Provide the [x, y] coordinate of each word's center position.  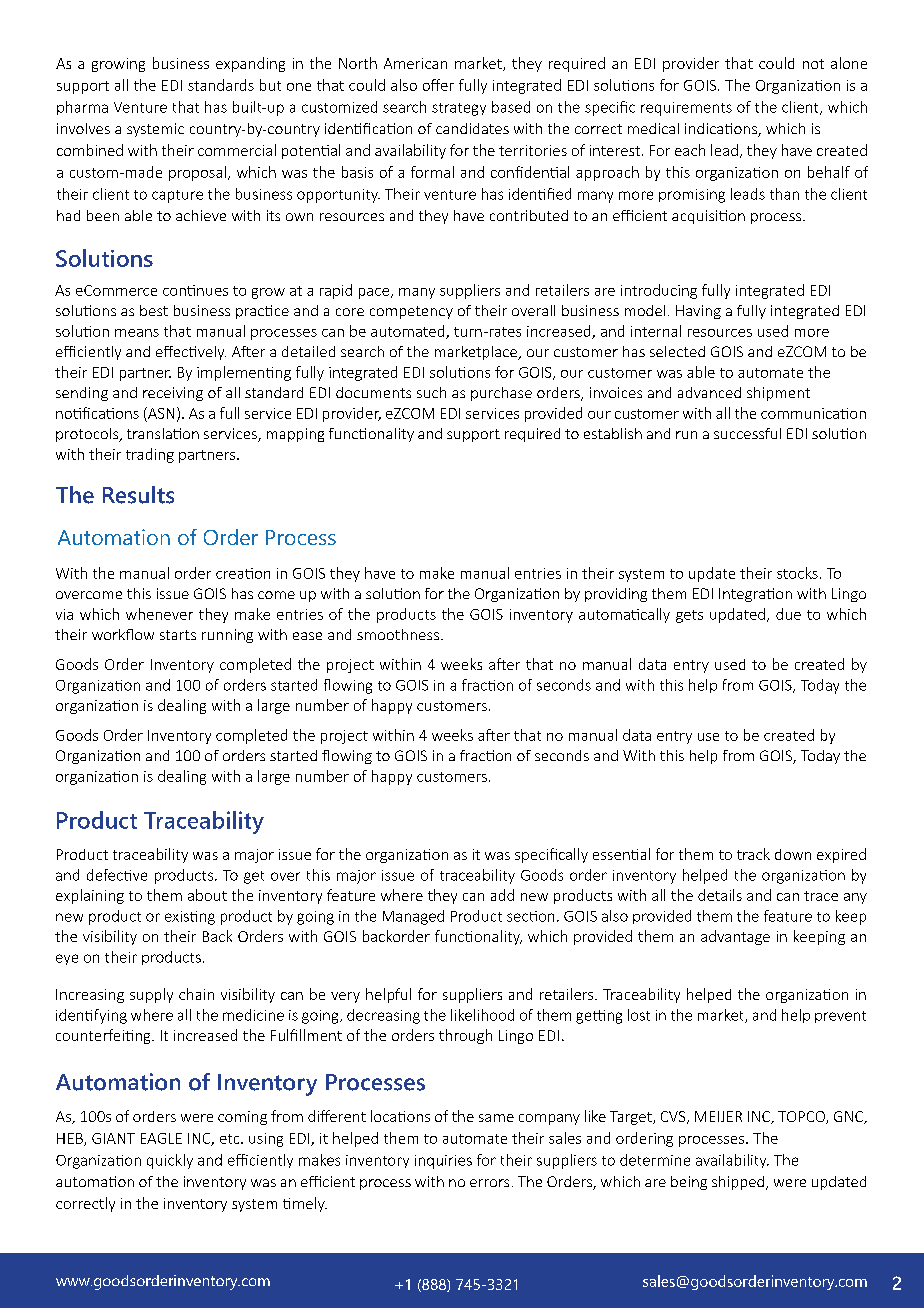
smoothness [398, 634]
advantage [735, 937]
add [502, 895]
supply [151, 995]
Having [698, 312]
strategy [459, 109]
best [154, 310]
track [753, 854]
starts [178, 635]
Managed [413, 917]
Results [138, 495]
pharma [82, 108]
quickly [170, 1161]
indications [722, 130]
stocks [797, 573]
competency [411, 312]
